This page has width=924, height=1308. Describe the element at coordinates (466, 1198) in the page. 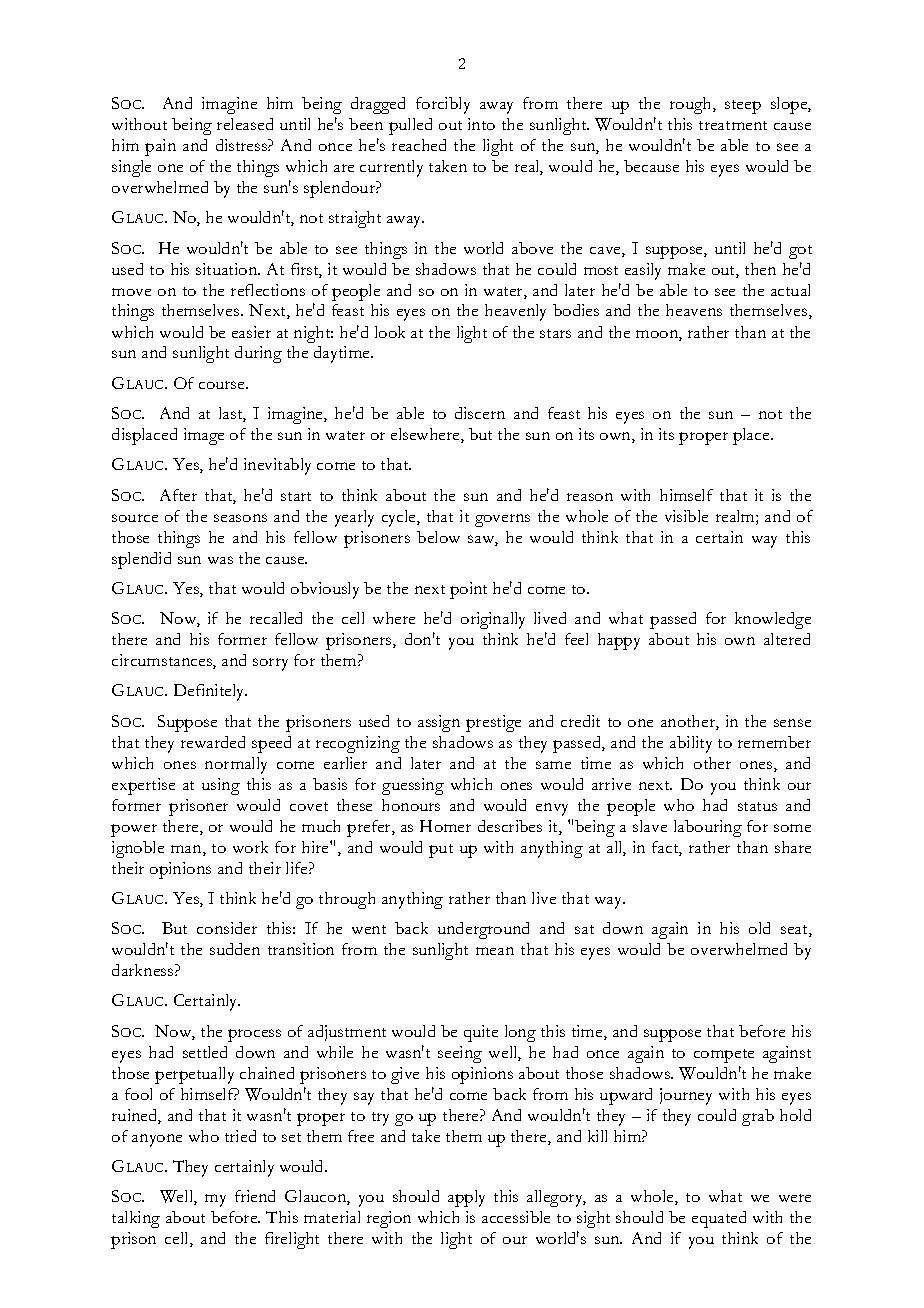

I see `apply` at that location.
